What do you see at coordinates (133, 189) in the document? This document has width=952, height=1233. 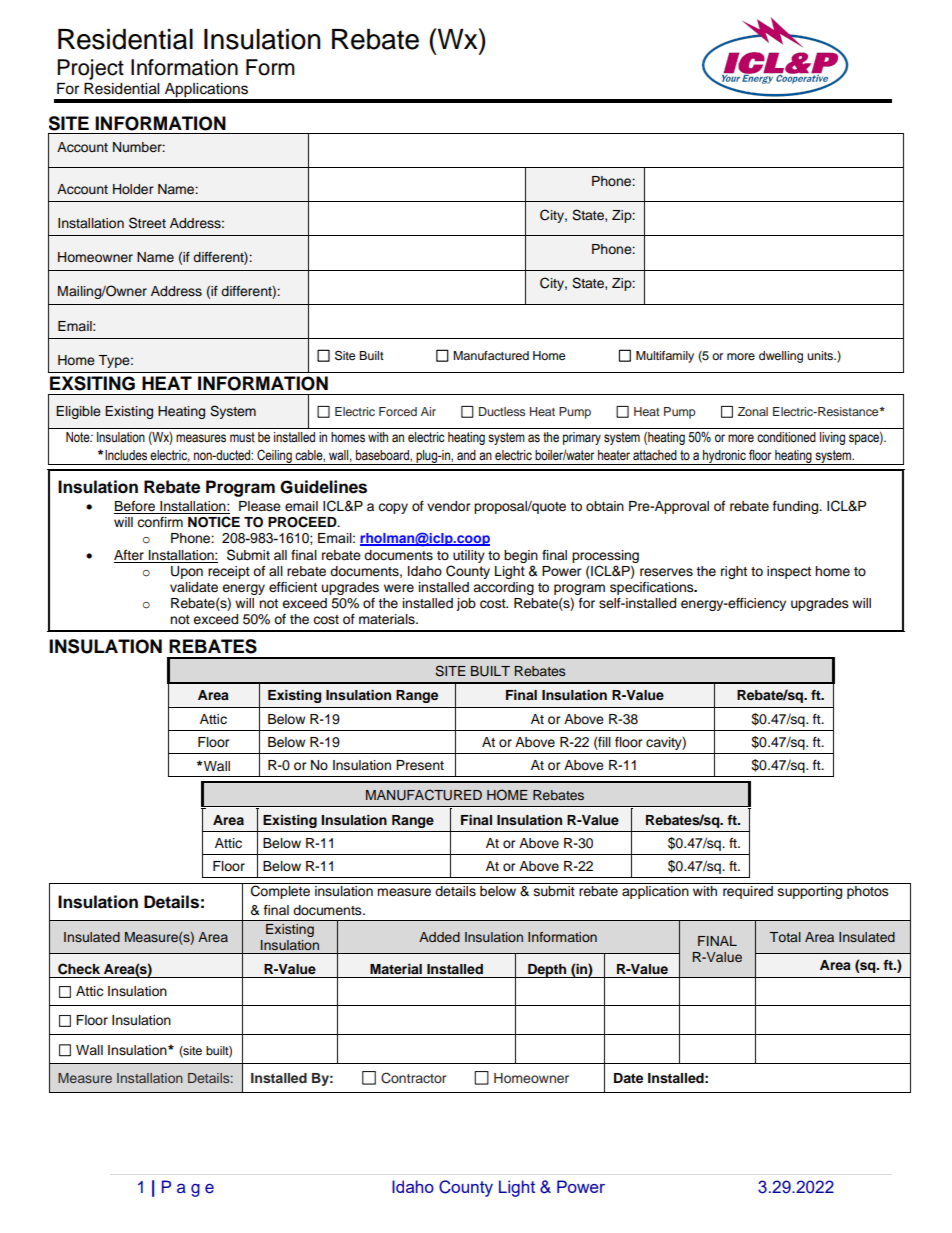 I see `Holder` at bounding box center [133, 189].
